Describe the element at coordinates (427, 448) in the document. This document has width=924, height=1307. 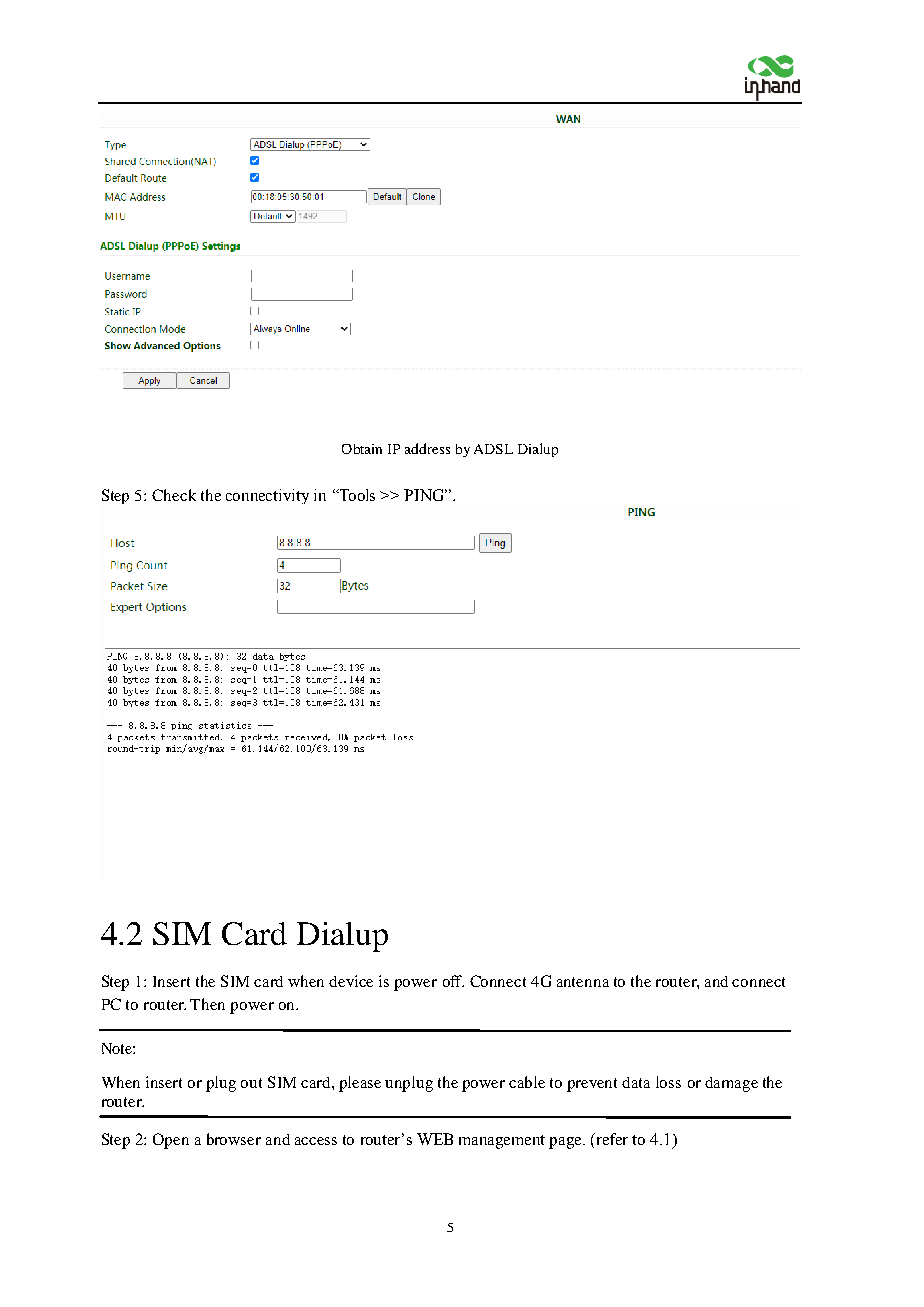
I see `address` at that location.
